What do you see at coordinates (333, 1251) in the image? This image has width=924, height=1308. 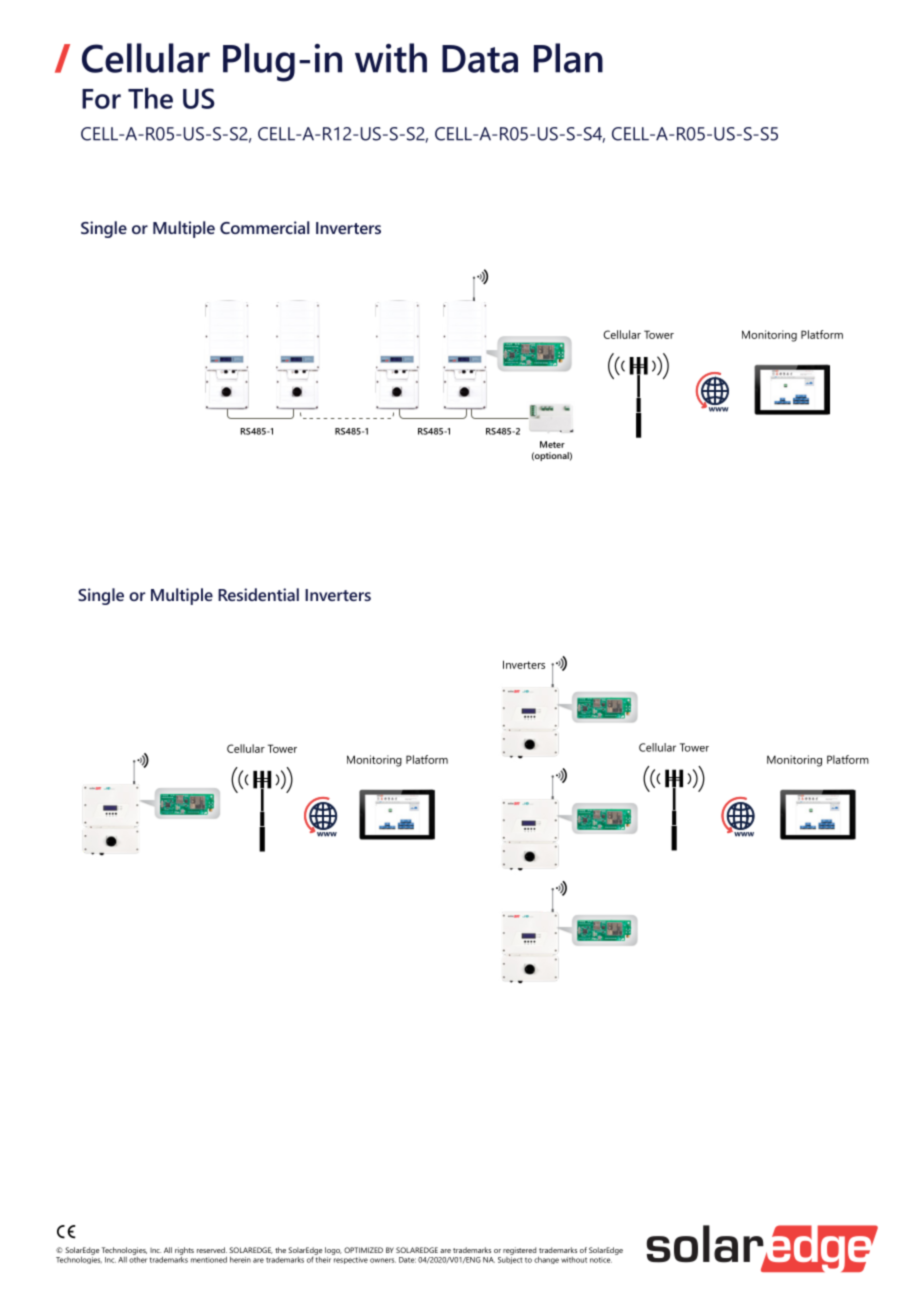 I see `logo` at bounding box center [333, 1251].
